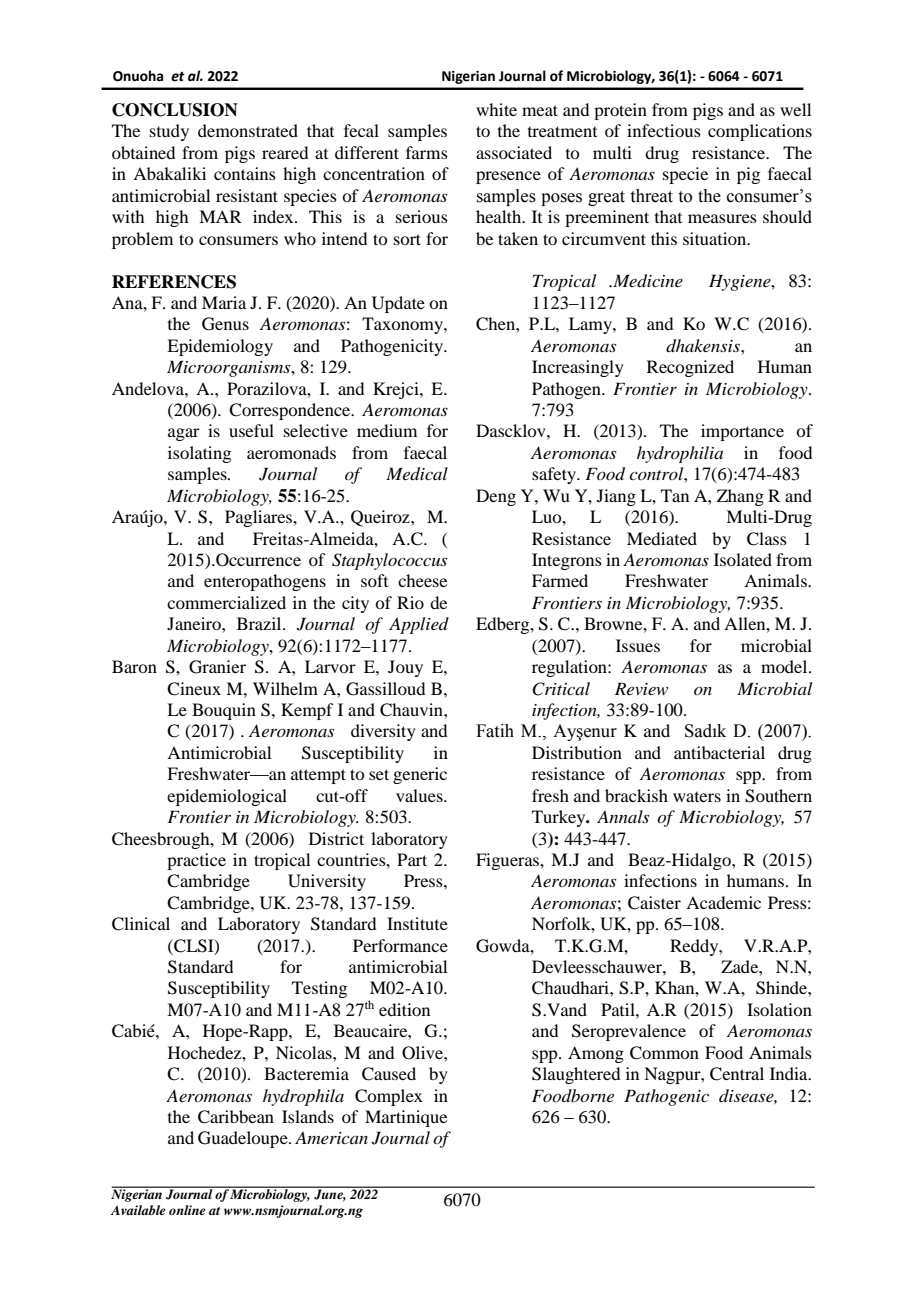  Describe the element at coordinates (195, 623) in the screenshot. I see `Janeiro` at that location.
